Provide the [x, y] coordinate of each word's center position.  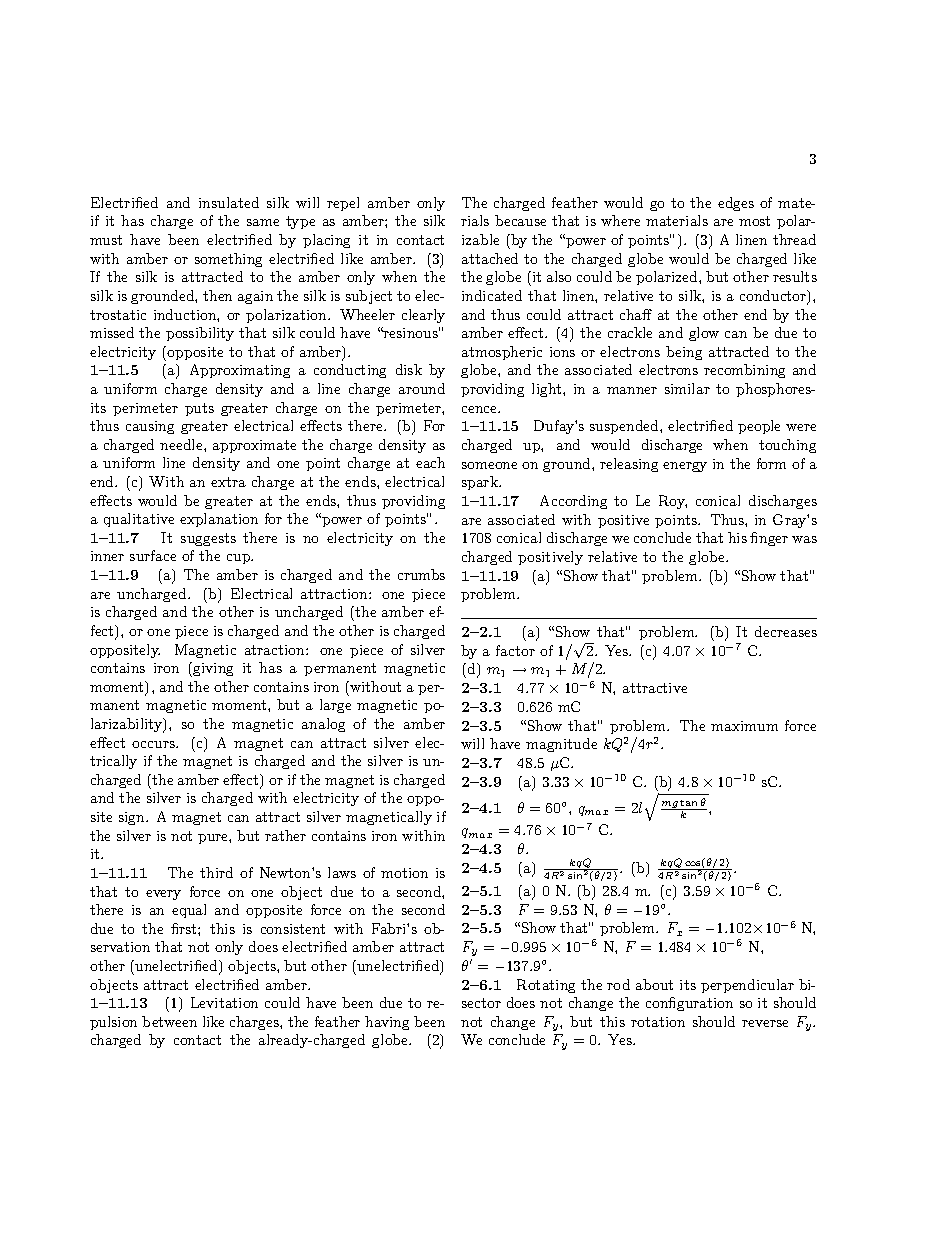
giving [213, 669]
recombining [744, 371]
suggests [208, 539]
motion [404, 873]
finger [769, 539]
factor [515, 650]
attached [490, 258]
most [754, 221]
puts [199, 409]
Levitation [224, 1002]
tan [688, 803]
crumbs [421, 574]
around [422, 388]
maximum [744, 726]
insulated [229, 202]
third [216, 872]
